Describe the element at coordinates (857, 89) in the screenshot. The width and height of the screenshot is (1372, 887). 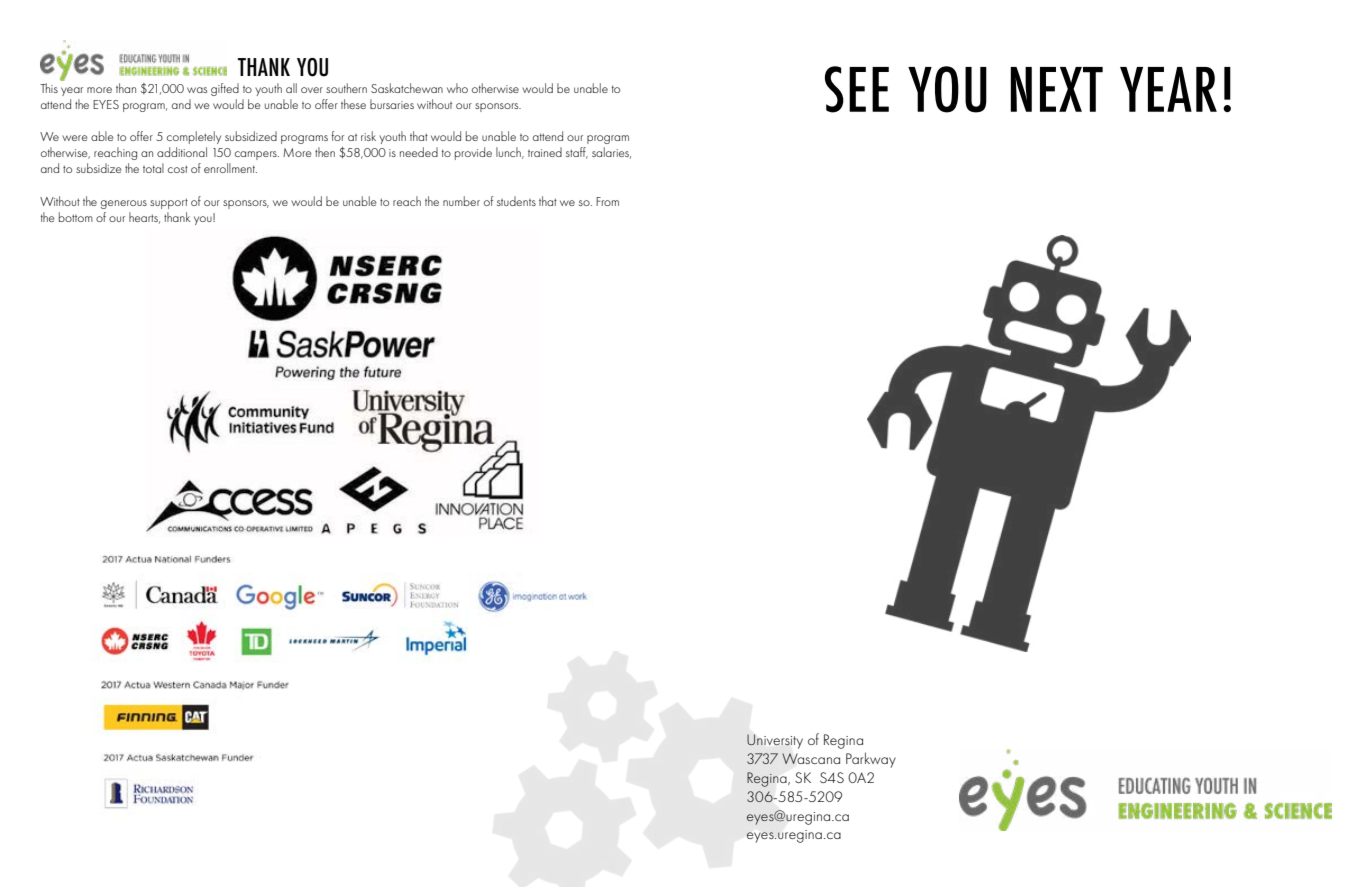
I see `SEE` at that location.
